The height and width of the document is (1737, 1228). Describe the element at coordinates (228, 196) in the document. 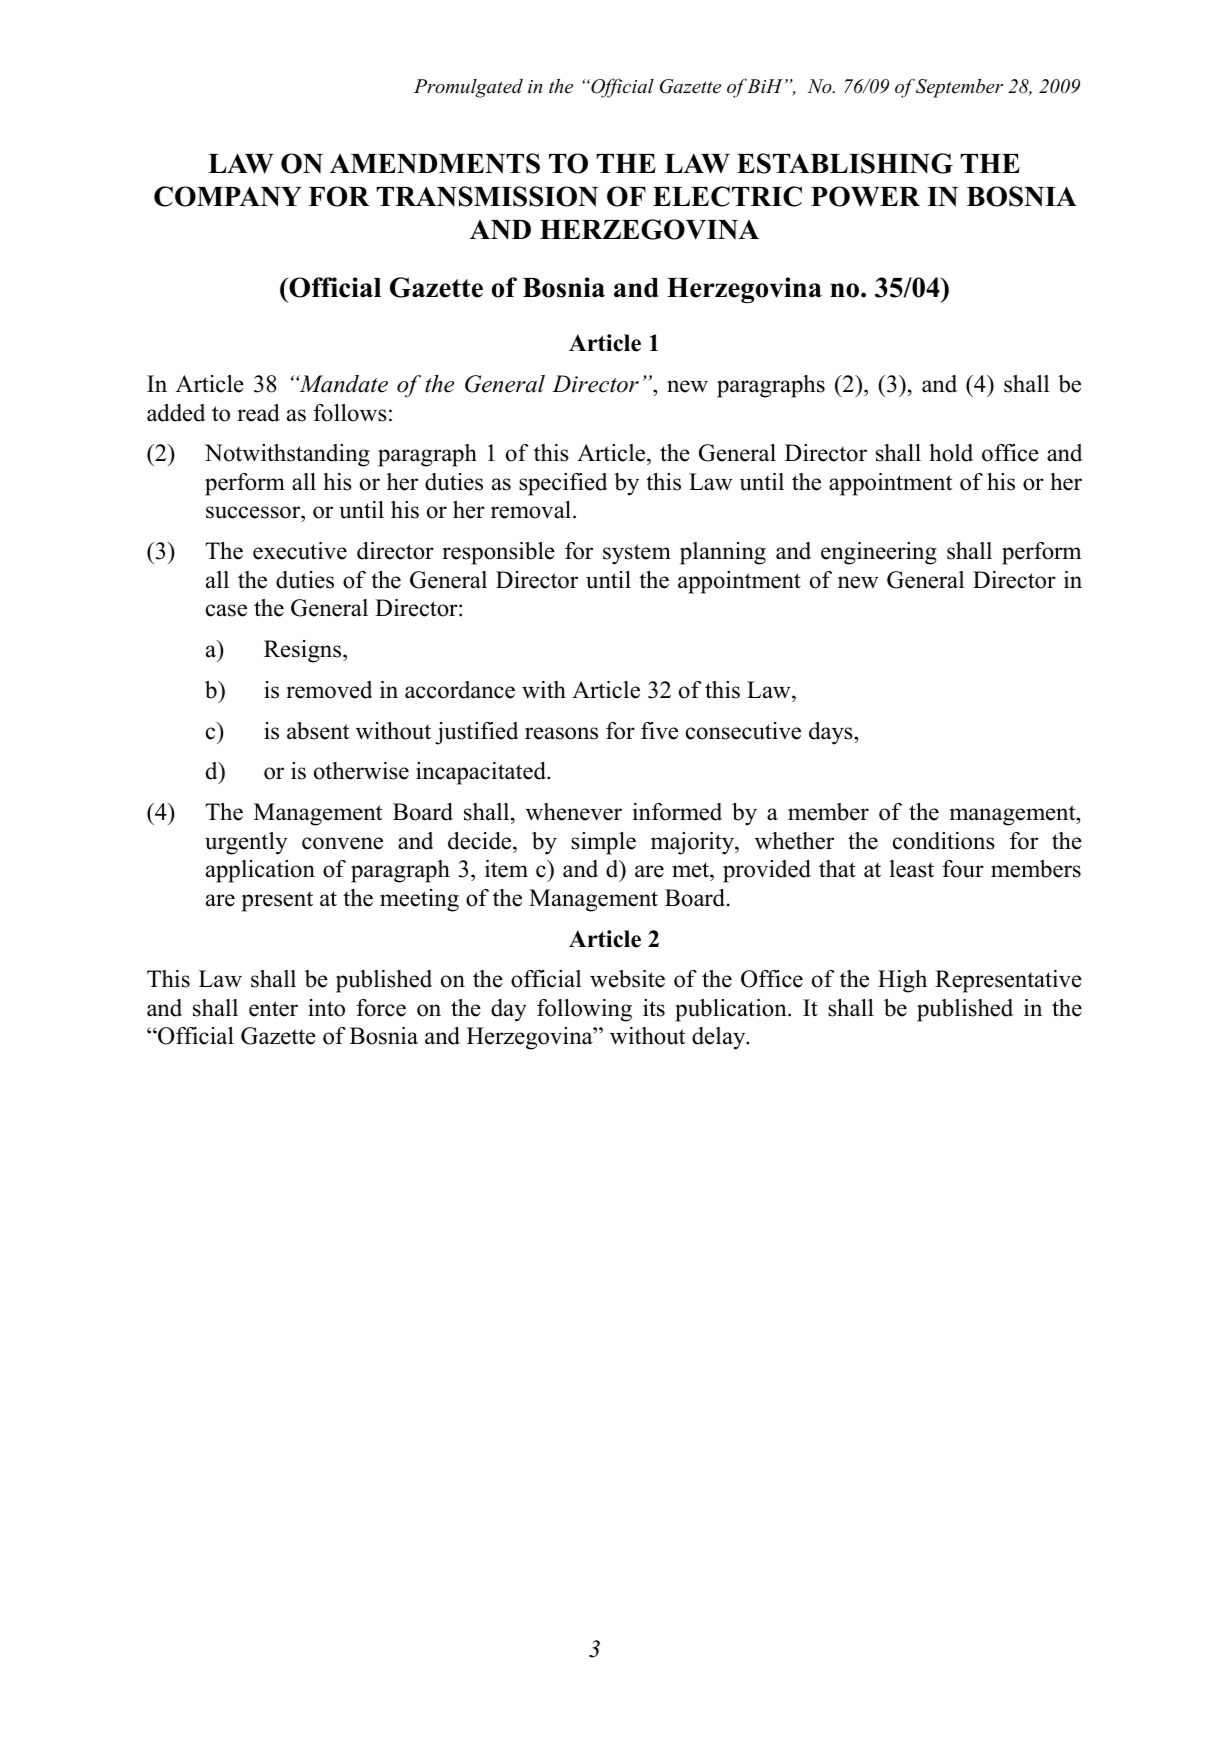

I see `COMPANY` at that location.
